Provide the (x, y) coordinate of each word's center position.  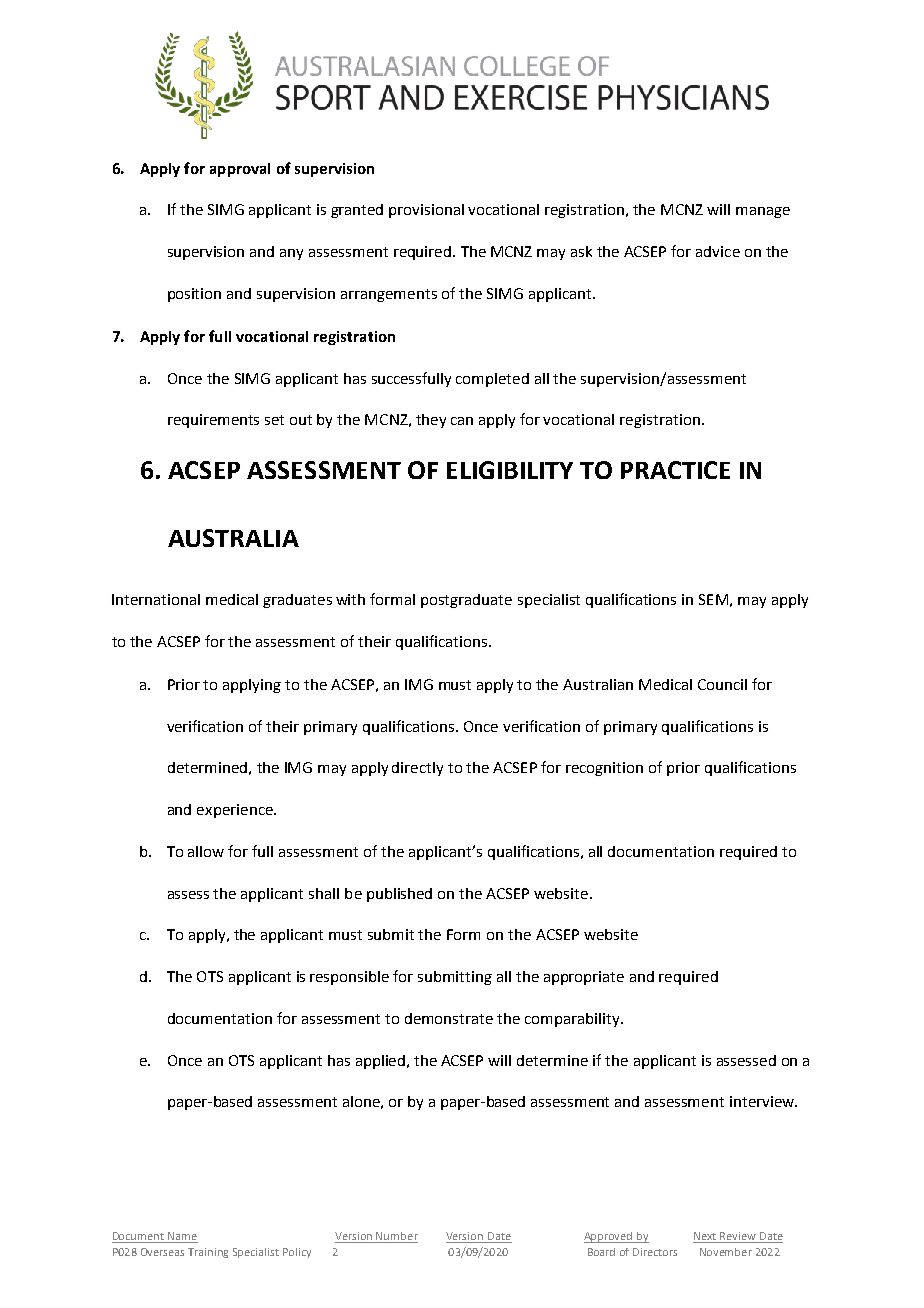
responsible (349, 978)
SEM (713, 599)
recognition (604, 769)
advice (718, 251)
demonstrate (449, 1018)
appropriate (584, 978)
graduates (297, 601)
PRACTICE (675, 470)
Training (208, 1253)
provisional (426, 211)
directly (417, 769)
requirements (213, 421)
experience (236, 811)
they (431, 421)
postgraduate (466, 601)
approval (240, 170)
